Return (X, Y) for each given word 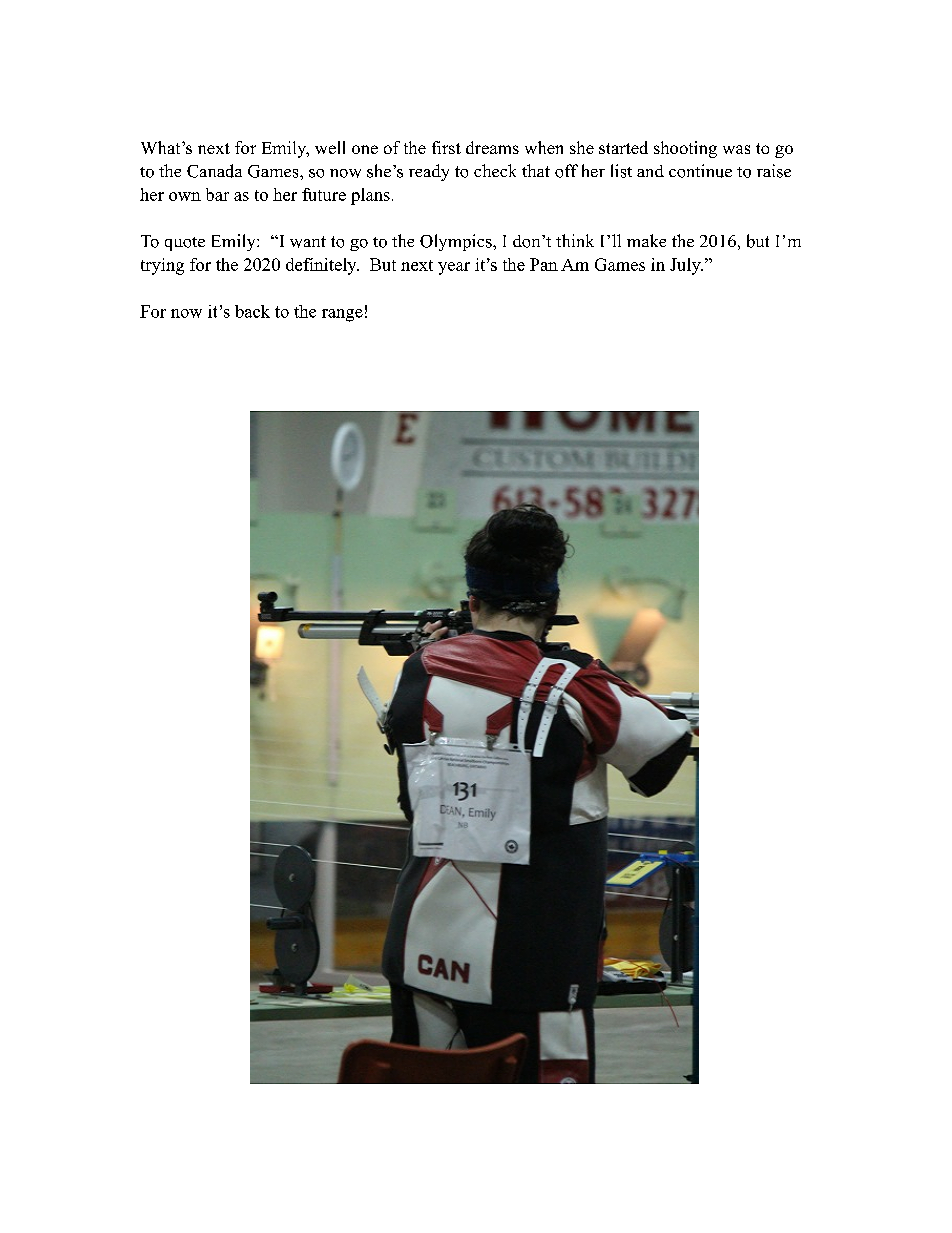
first (446, 147)
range (342, 315)
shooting (685, 149)
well (330, 147)
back (252, 311)
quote (185, 244)
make (646, 240)
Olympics (457, 242)
